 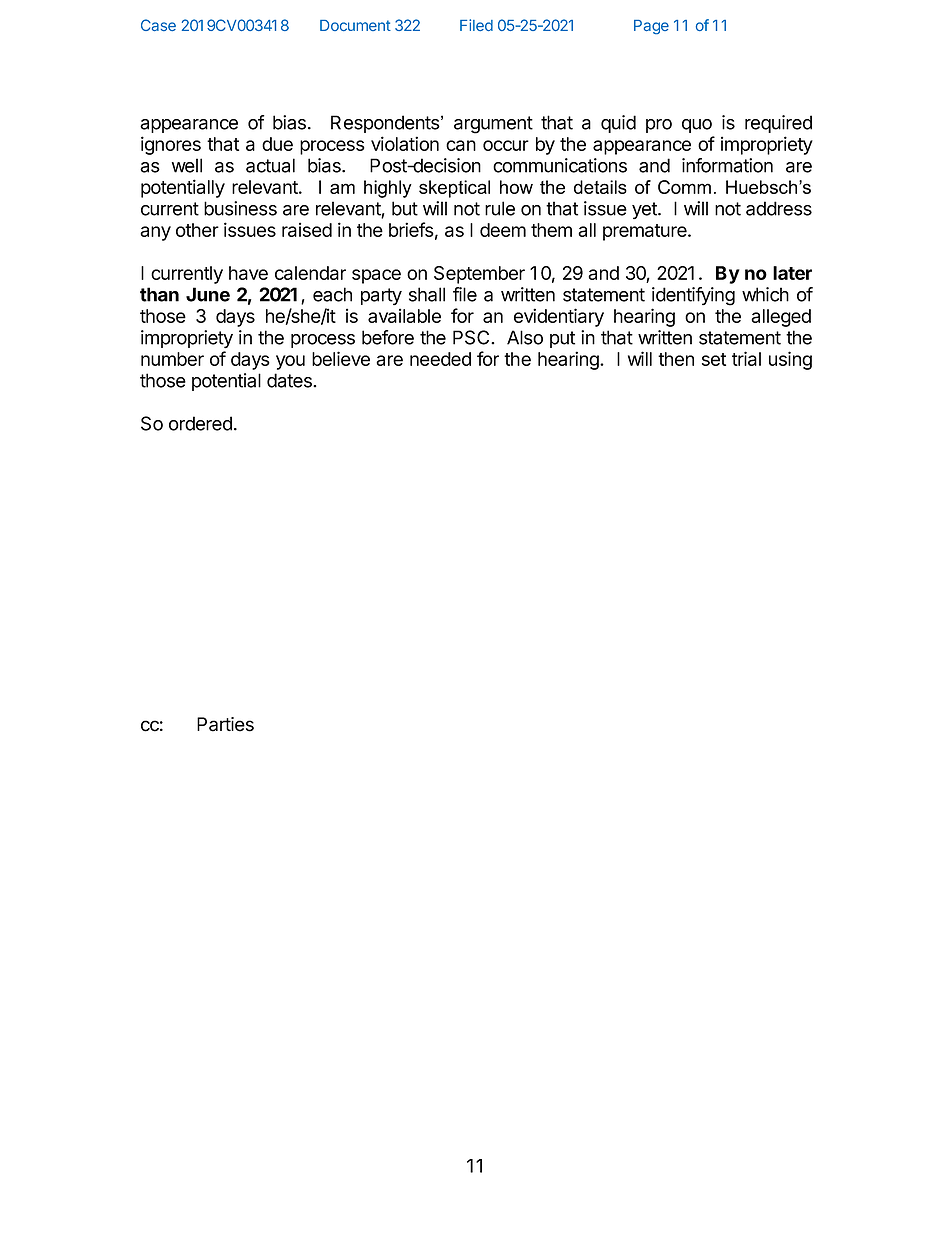 What do you see at coordinates (200, 423) in the screenshot?
I see `ordered` at bounding box center [200, 423].
